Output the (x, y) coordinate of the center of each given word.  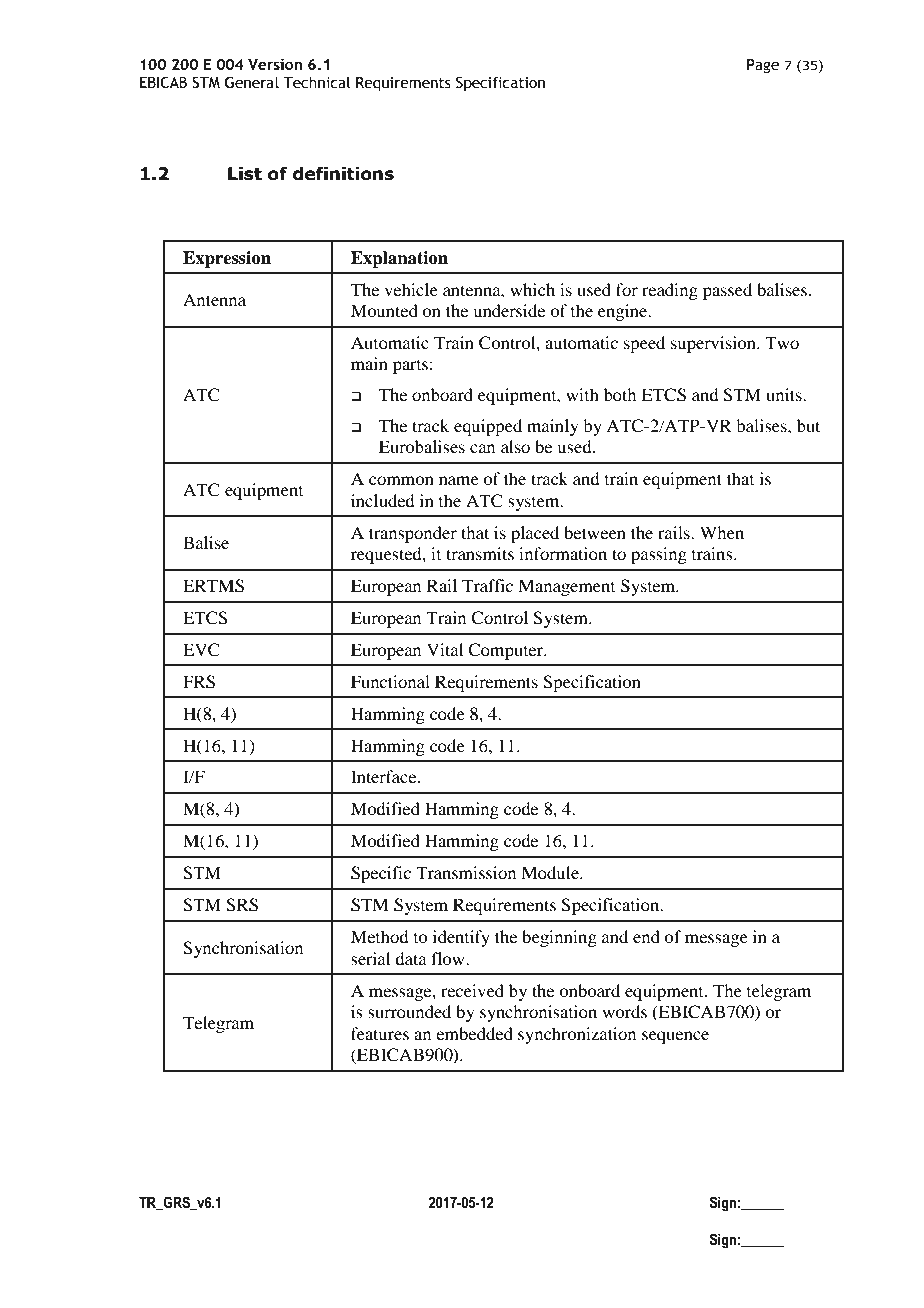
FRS (199, 682)
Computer (507, 651)
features (380, 1033)
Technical (316, 82)
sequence (675, 1037)
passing (659, 555)
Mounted (384, 310)
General (252, 82)
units (785, 394)
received (472, 990)
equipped (488, 427)
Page (763, 66)
